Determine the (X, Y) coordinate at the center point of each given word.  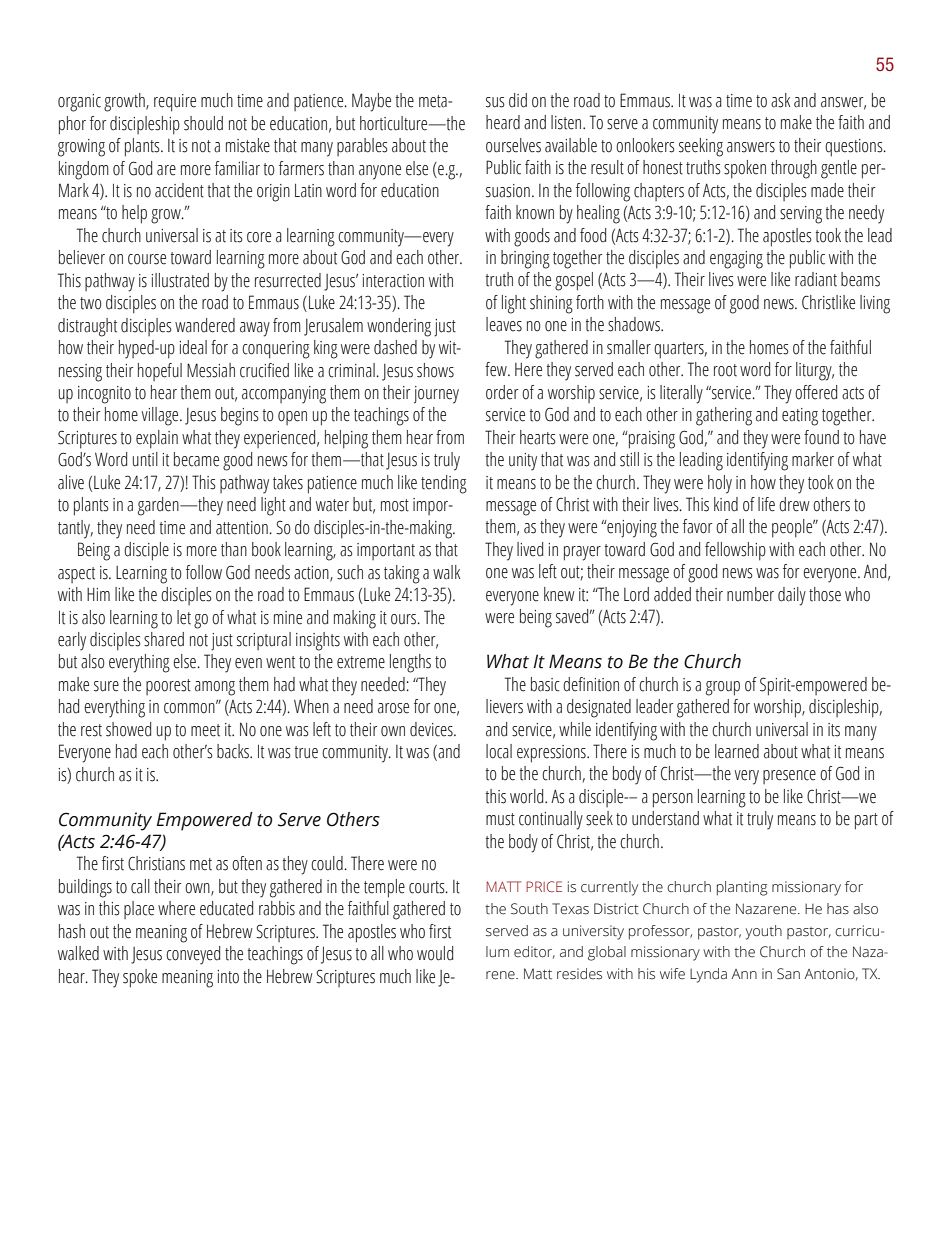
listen (567, 122)
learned (737, 751)
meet (205, 730)
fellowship (735, 551)
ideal (193, 347)
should (203, 123)
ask (780, 100)
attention (242, 528)
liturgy (815, 371)
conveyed (193, 955)
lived (530, 549)
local (499, 751)
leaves (504, 324)
